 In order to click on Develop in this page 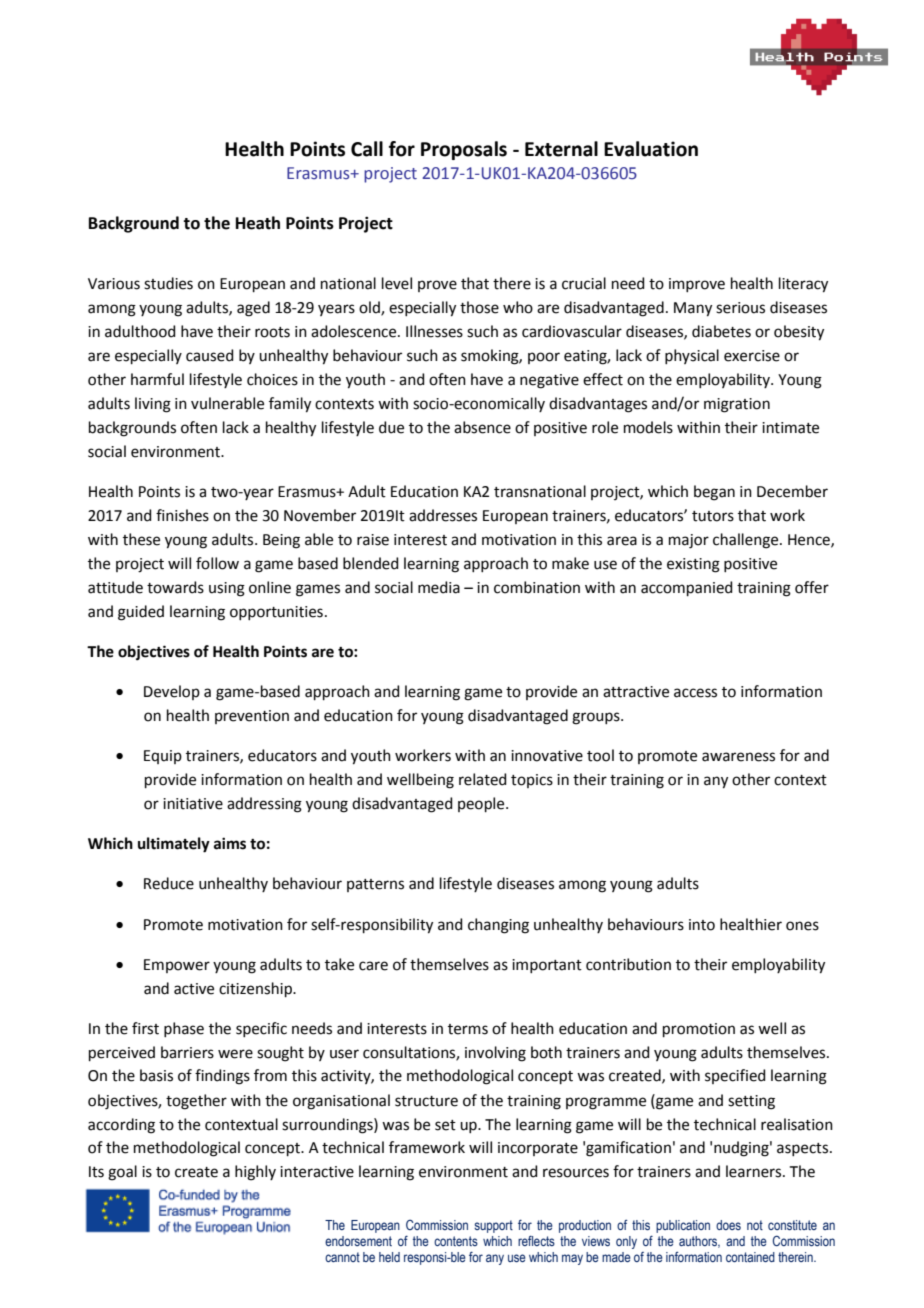, I will do `click(172, 692)`.
